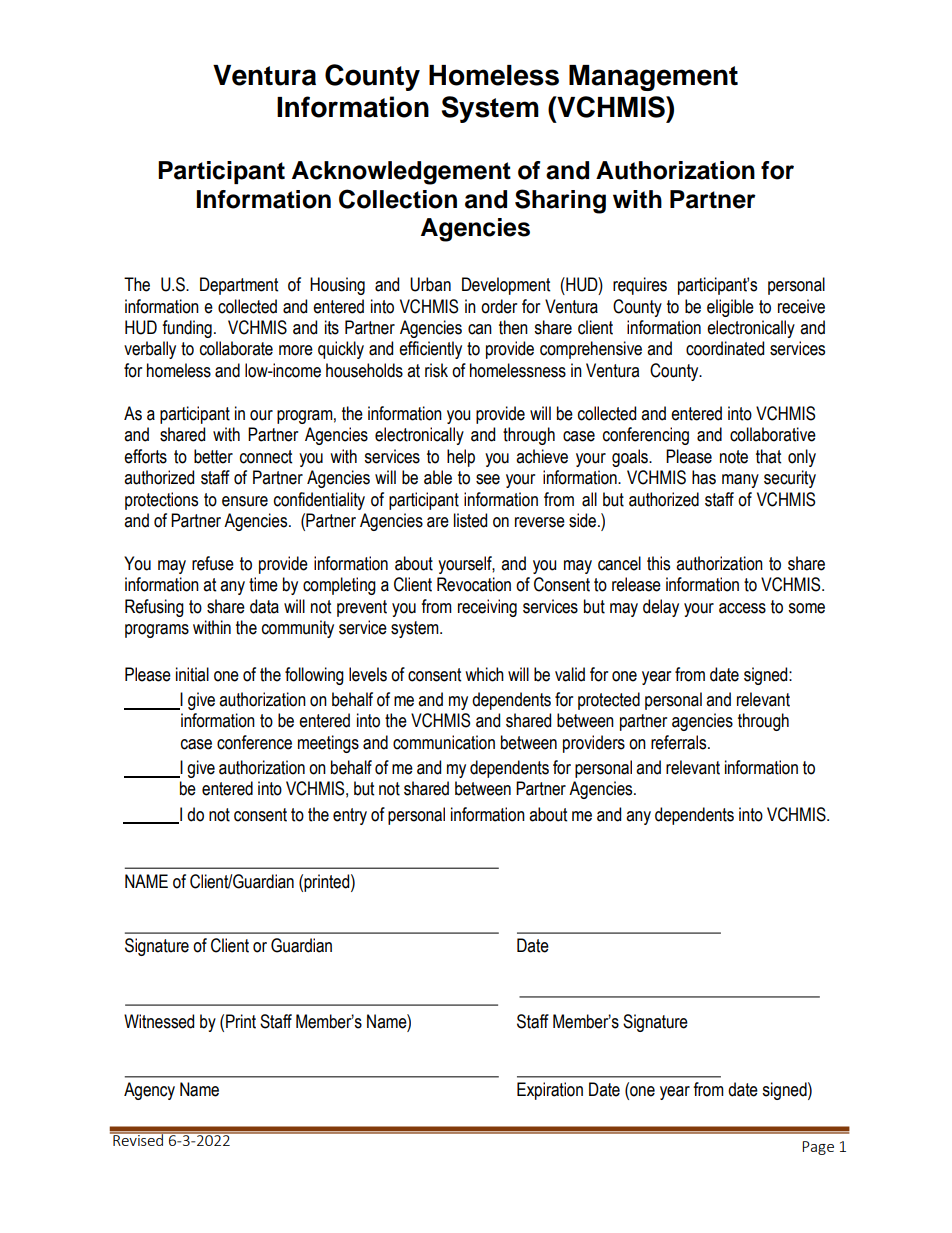 Image resolution: width=952 pixels, height=1233 pixels. Describe the element at coordinates (653, 78) in the screenshot. I see `Management` at that location.
